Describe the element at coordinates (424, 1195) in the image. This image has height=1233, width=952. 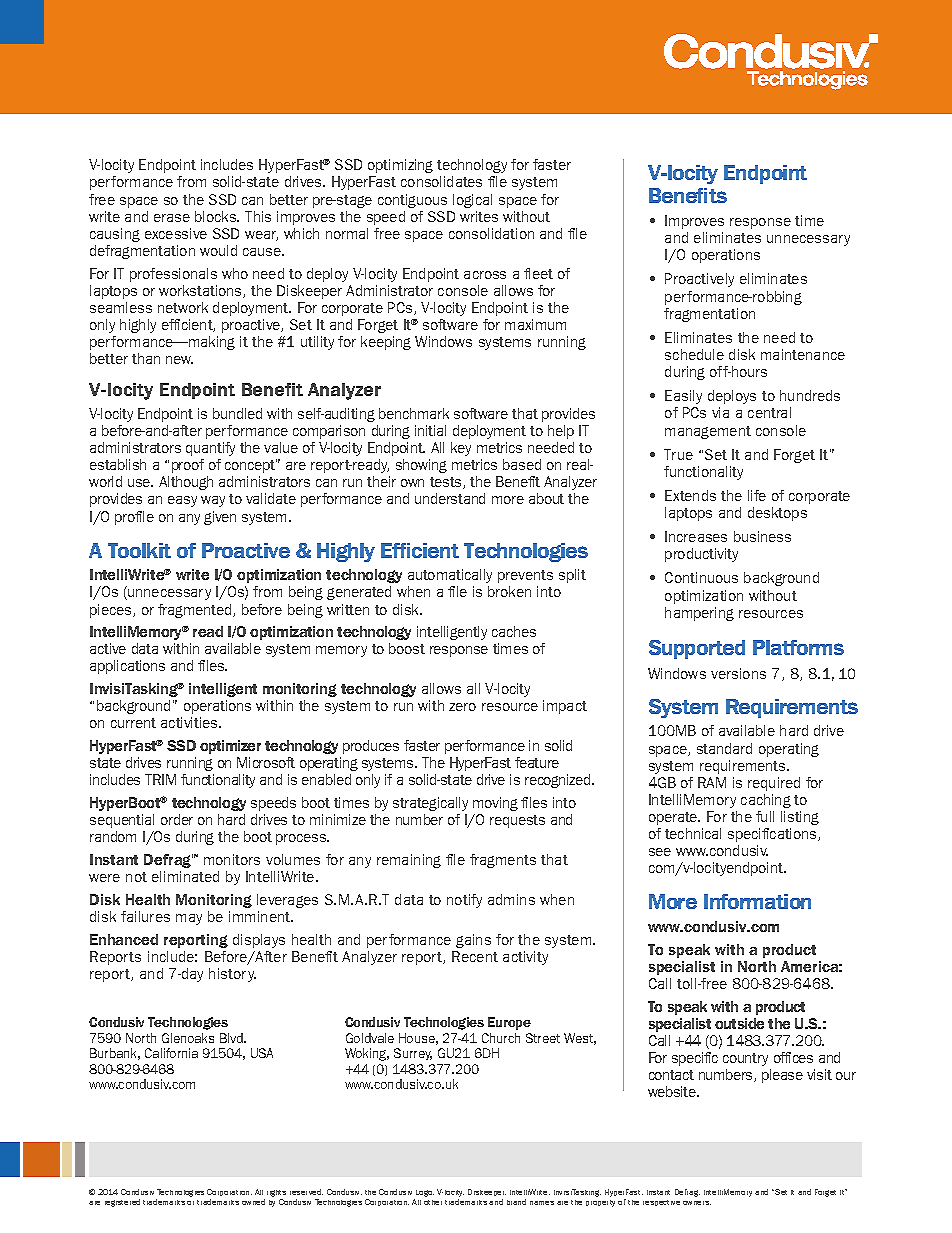
I see `Logo` at that location.
